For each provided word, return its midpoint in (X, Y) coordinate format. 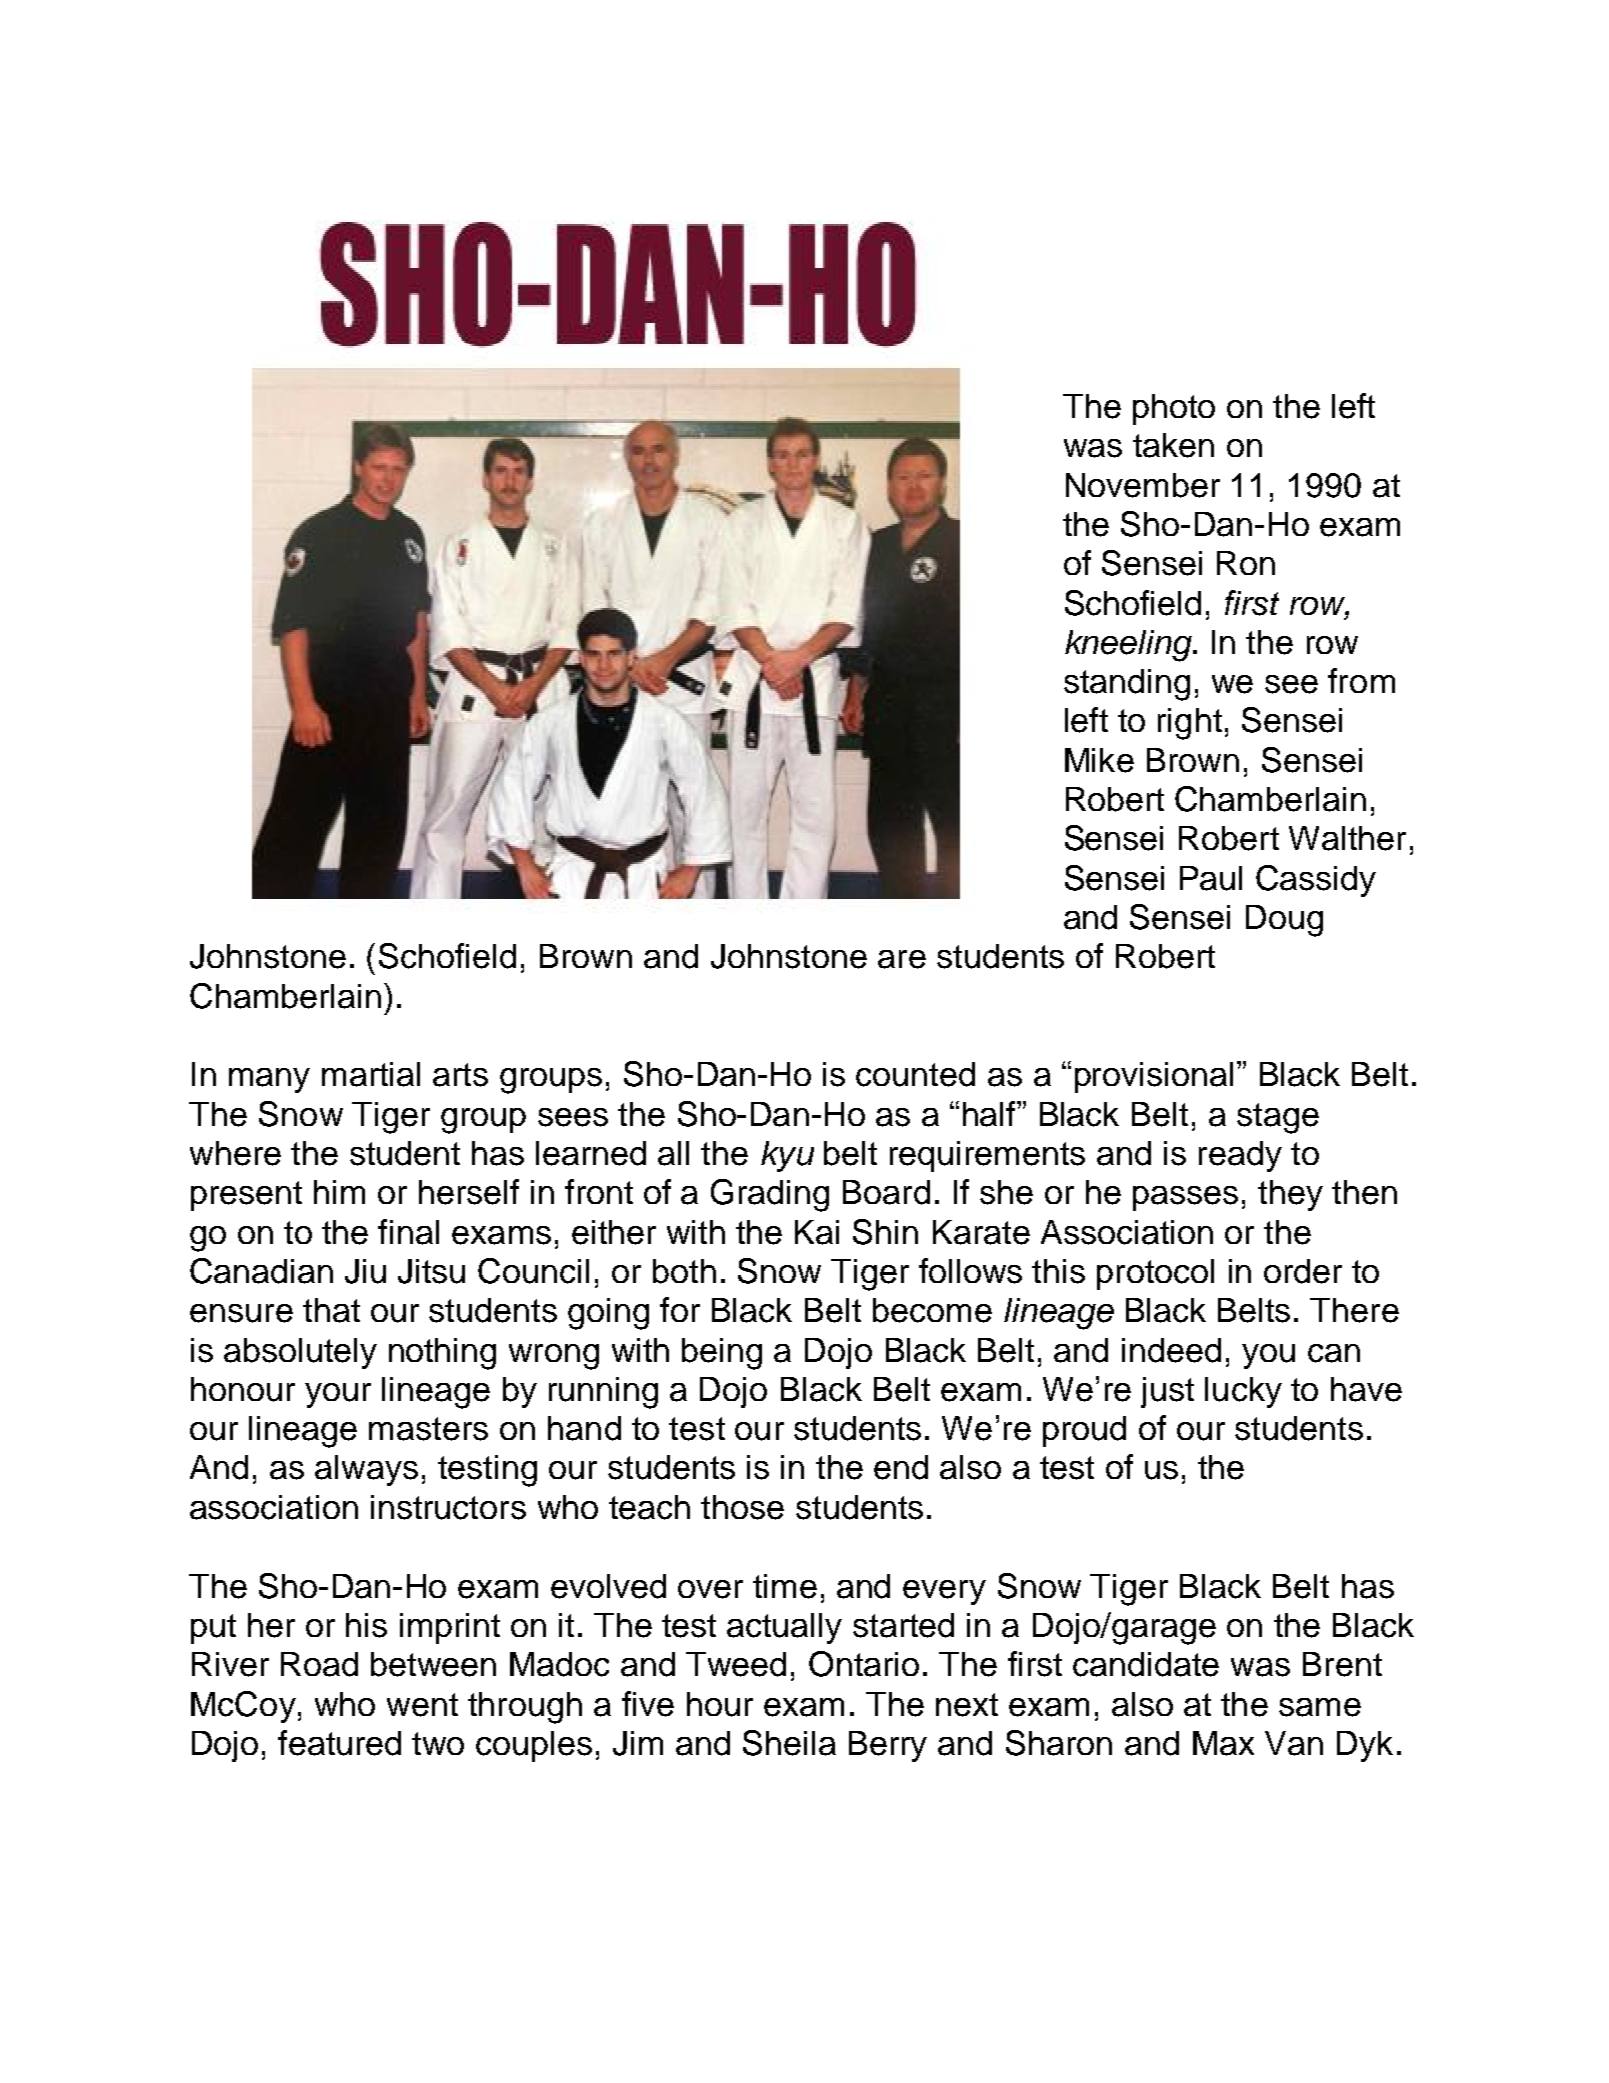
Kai (817, 1232)
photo (1174, 409)
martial (371, 1074)
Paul (1211, 878)
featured (339, 1743)
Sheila (789, 1743)
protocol (1155, 1274)
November (1143, 485)
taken (1173, 445)
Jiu (365, 1271)
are (902, 959)
